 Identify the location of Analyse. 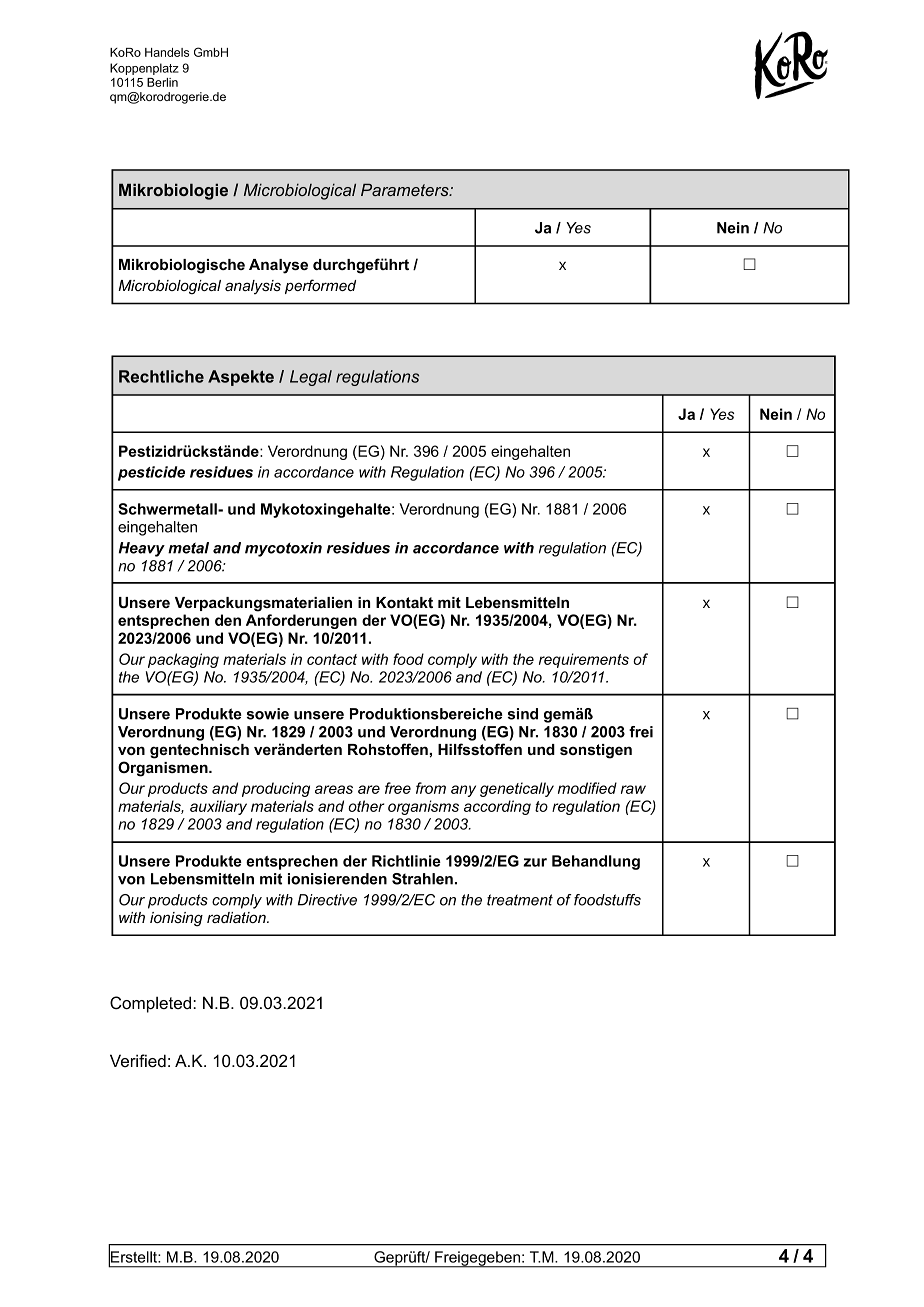
(278, 266).
